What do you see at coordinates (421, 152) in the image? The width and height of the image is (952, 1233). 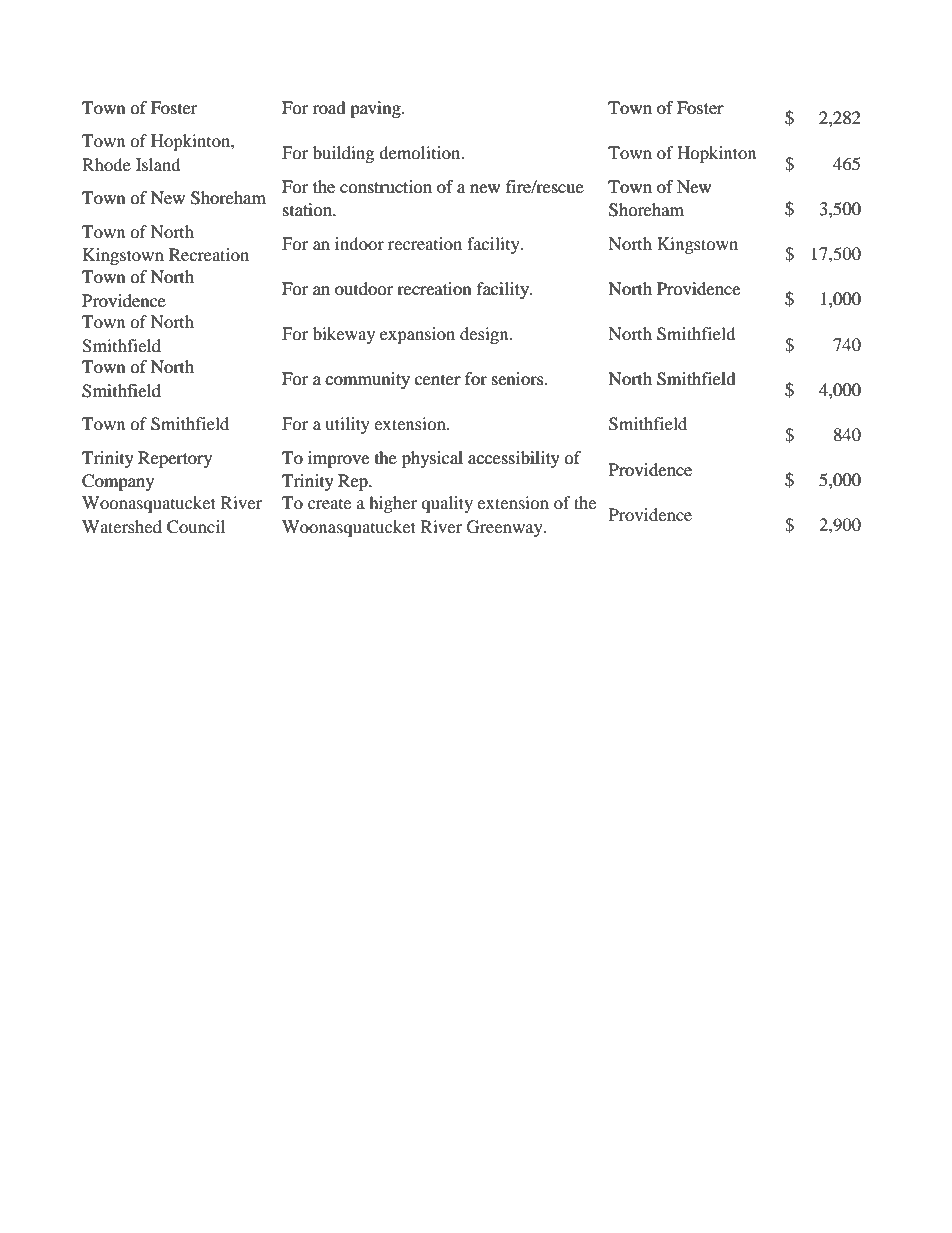 I see `demolition` at bounding box center [421, 152].
